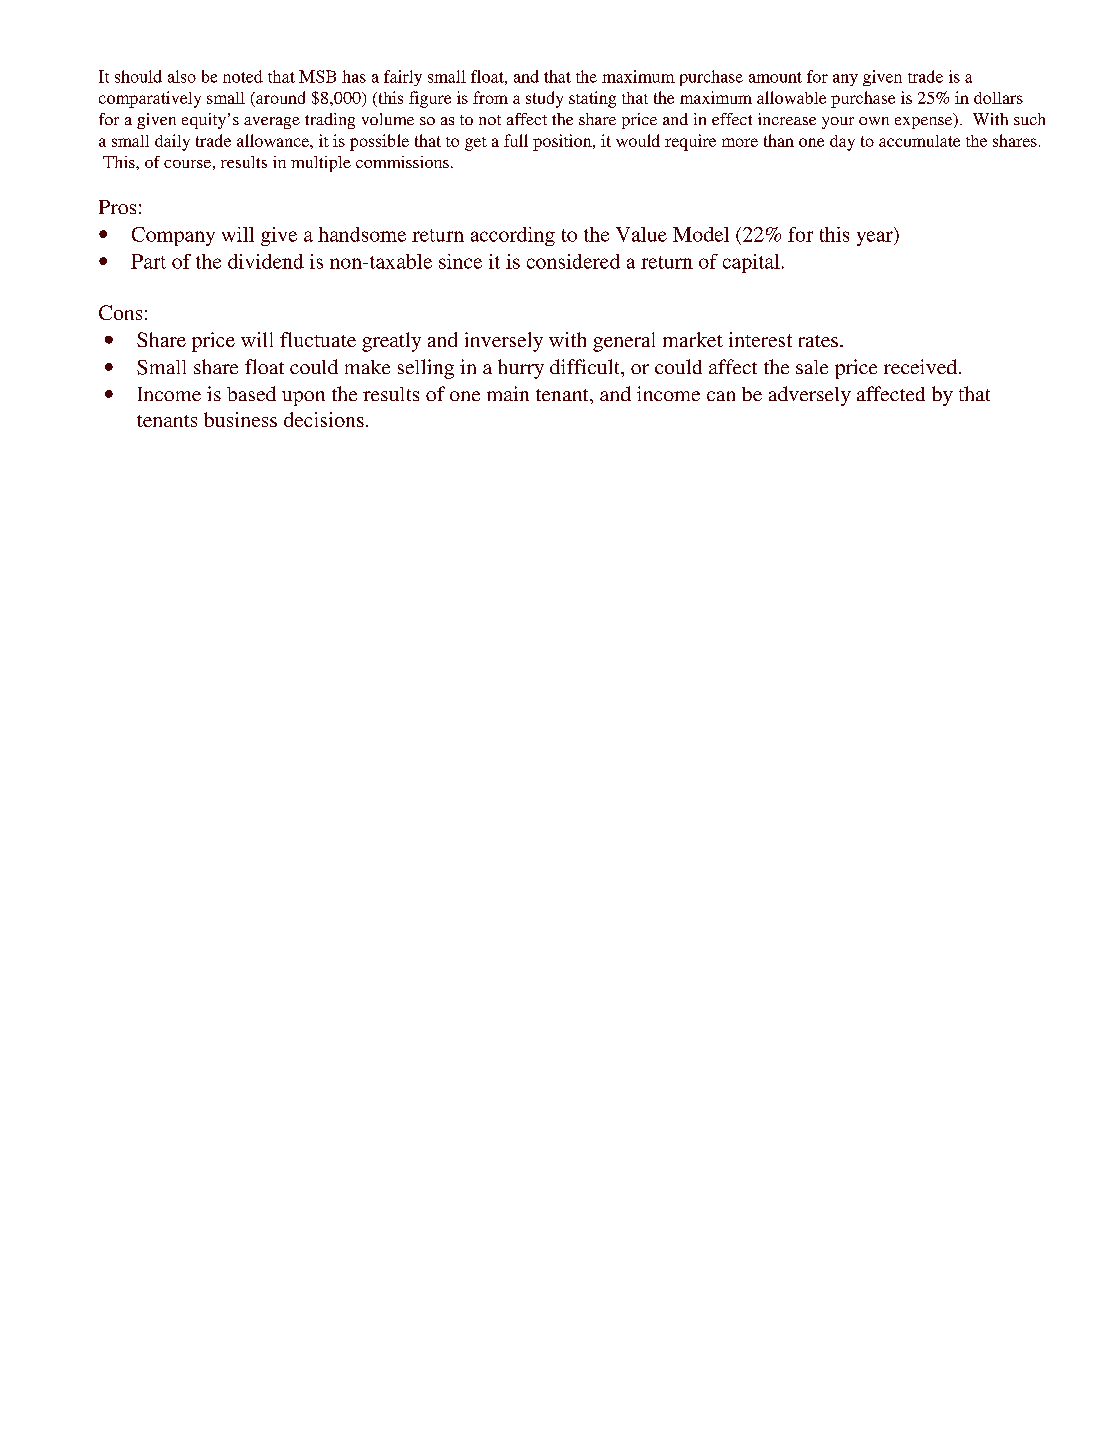  I want to click on adversely, so click(810, 396).
